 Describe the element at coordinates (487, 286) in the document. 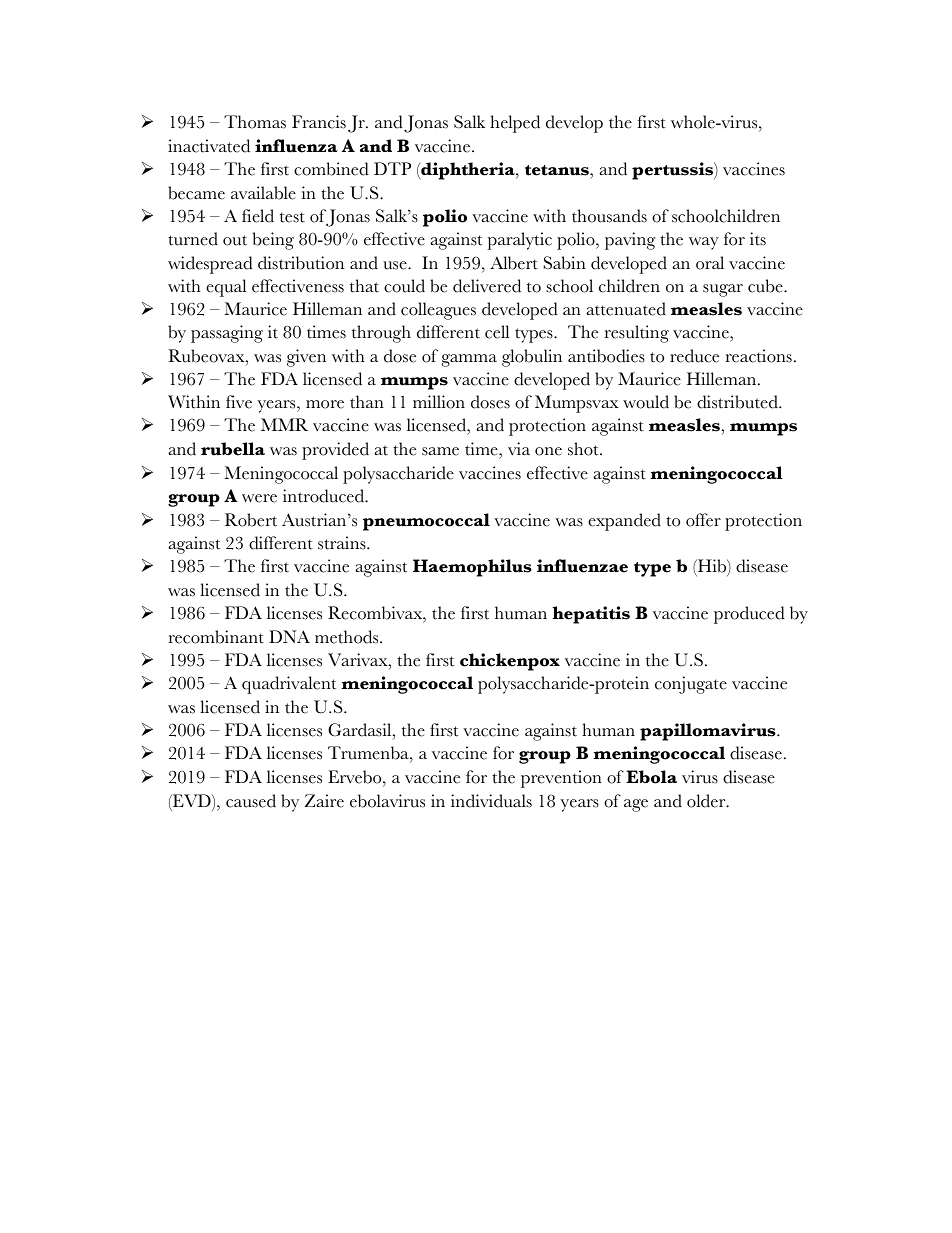

I see `delivered` at that location.
